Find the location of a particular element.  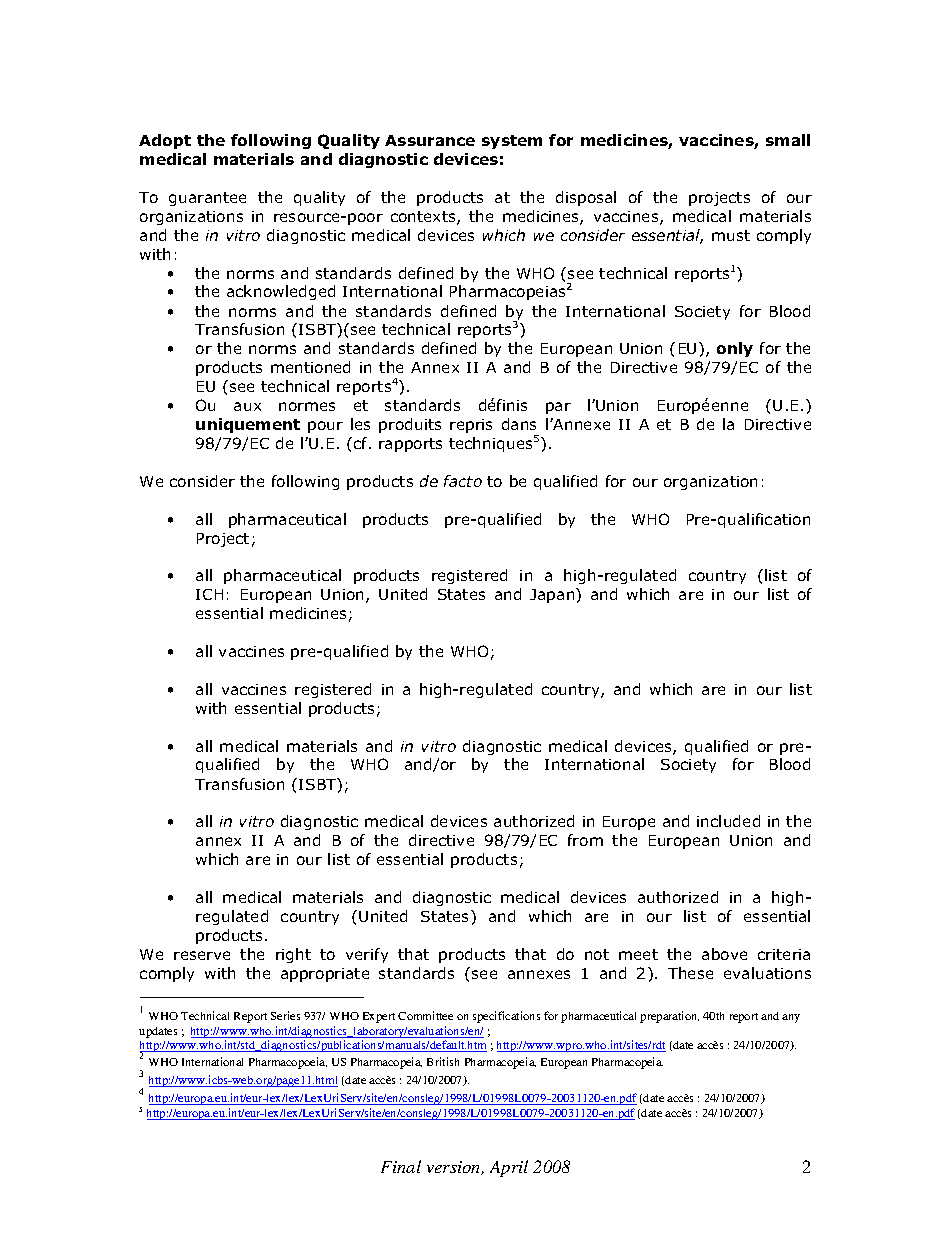

system is located at coordinates (512, 142).
